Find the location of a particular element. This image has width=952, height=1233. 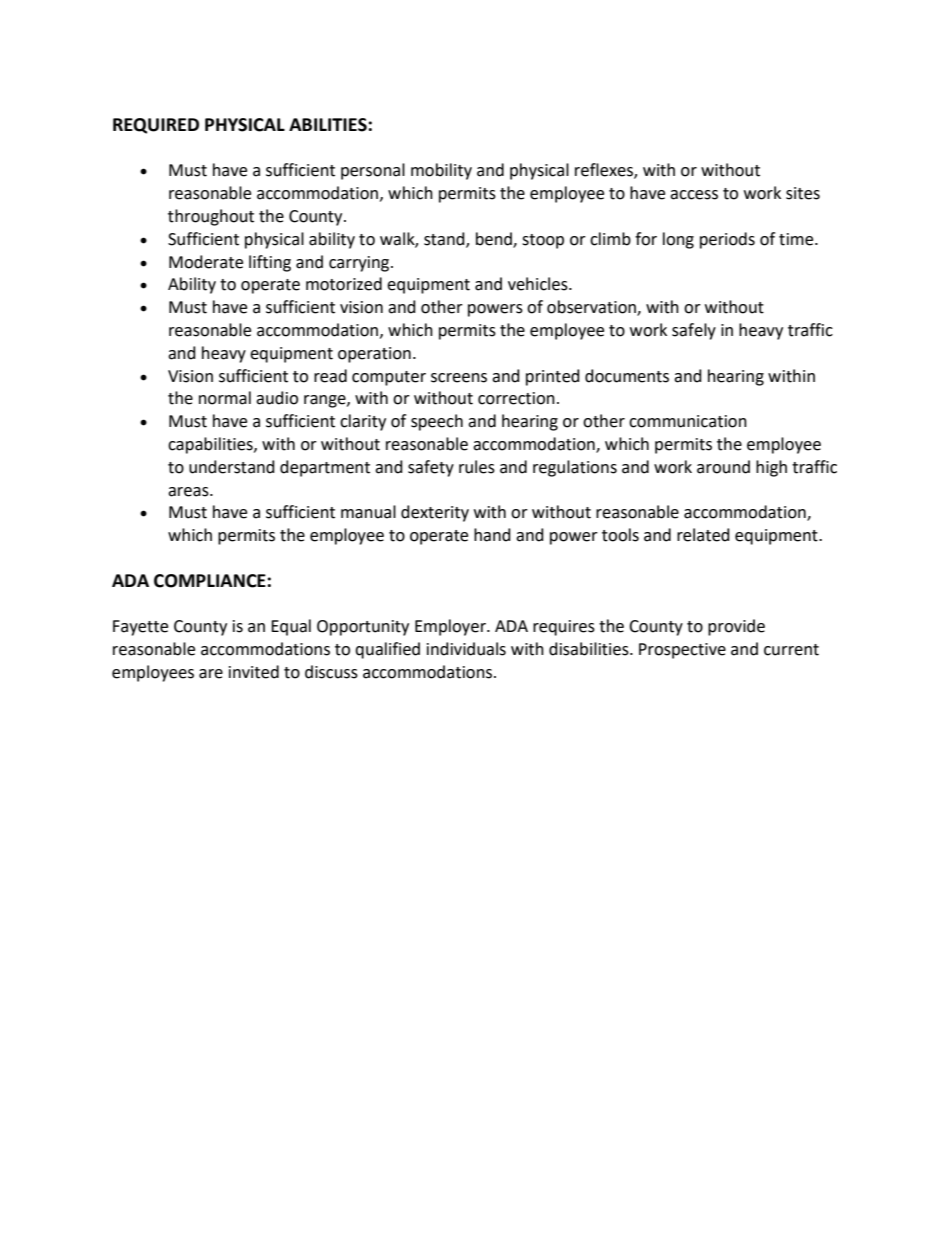

areas is located at coordinates (189, 492).
